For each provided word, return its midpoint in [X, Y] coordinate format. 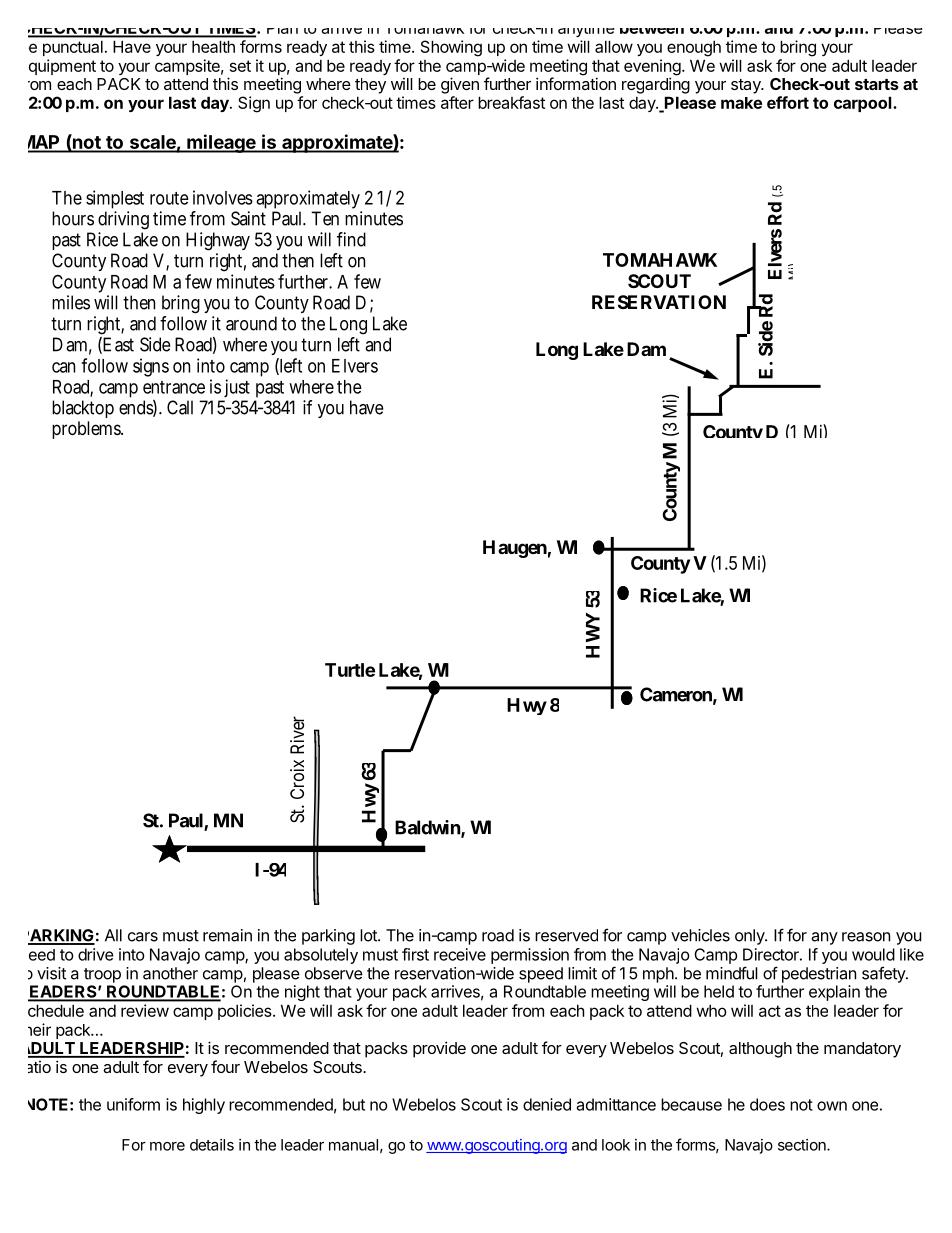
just [236, 390]
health [213, 47]
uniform [133, 1104]
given [460, 85]
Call [180, 407]
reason [866, 937]
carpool [864, 104]
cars [143, 937]
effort [788, 102]
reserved [566, 935]
